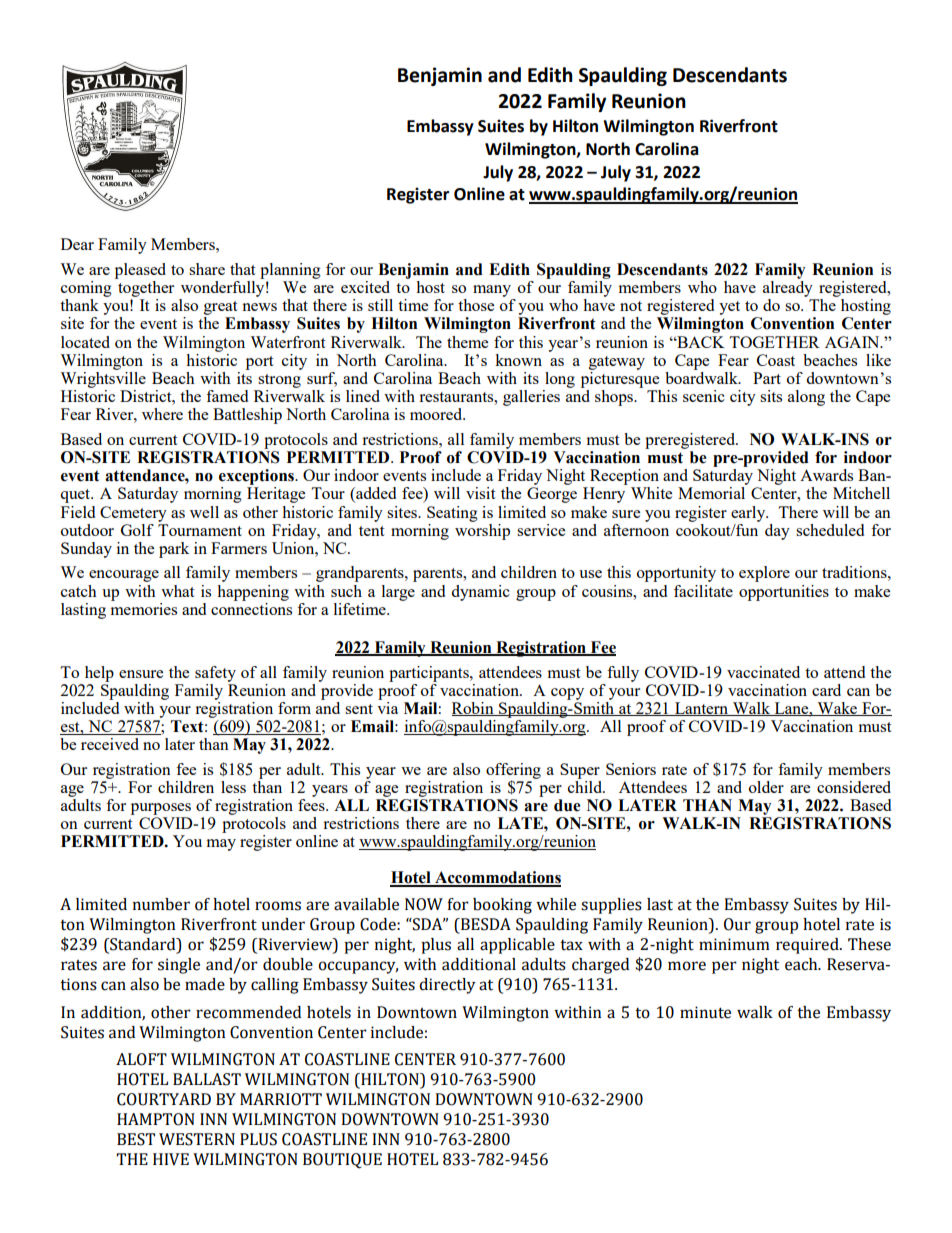  What do you see at coordinates (766, 787) in the page?
I see `older` at bounding box center [766, 787].
